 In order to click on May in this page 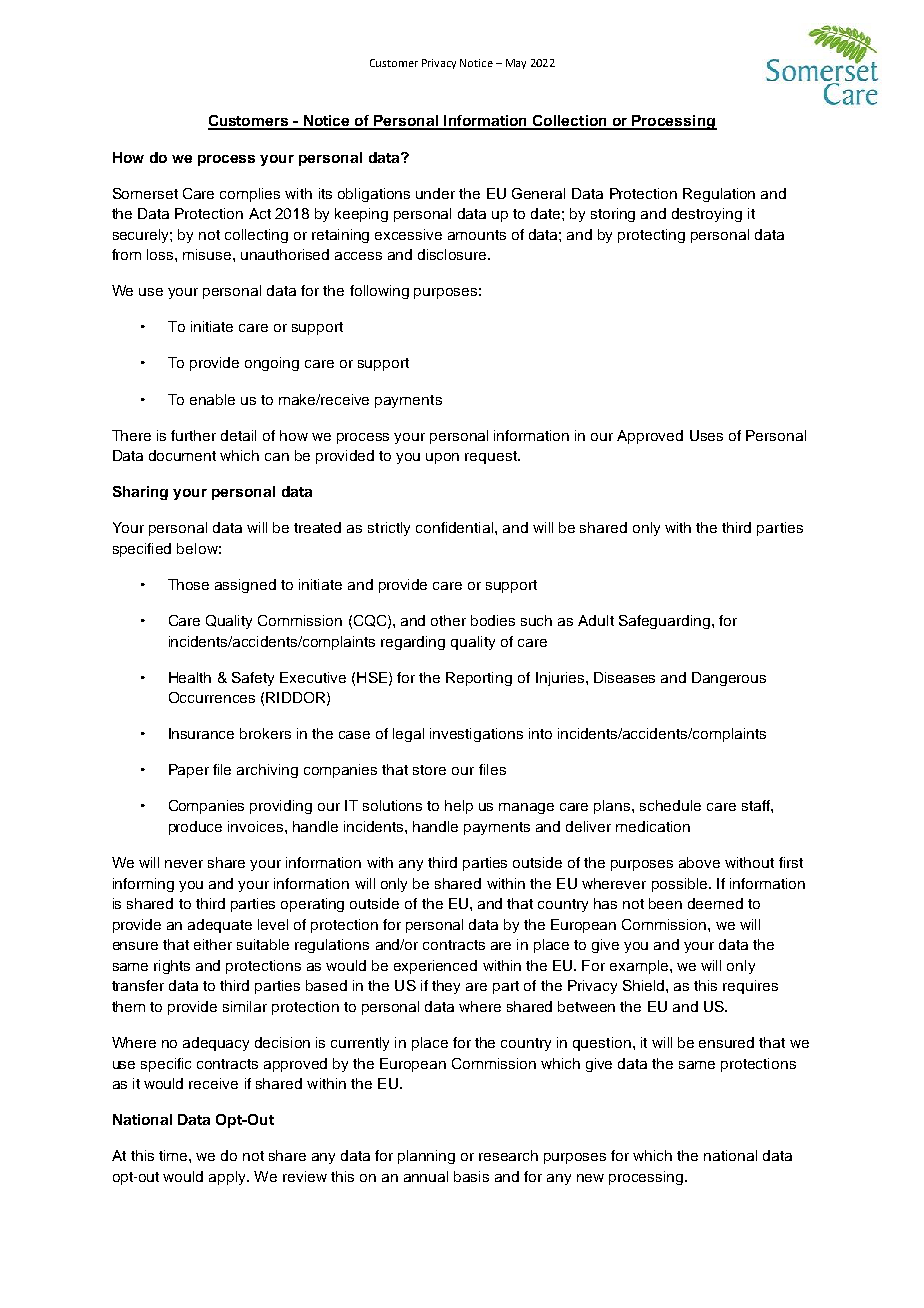, I will do `click(516, 64)`.
